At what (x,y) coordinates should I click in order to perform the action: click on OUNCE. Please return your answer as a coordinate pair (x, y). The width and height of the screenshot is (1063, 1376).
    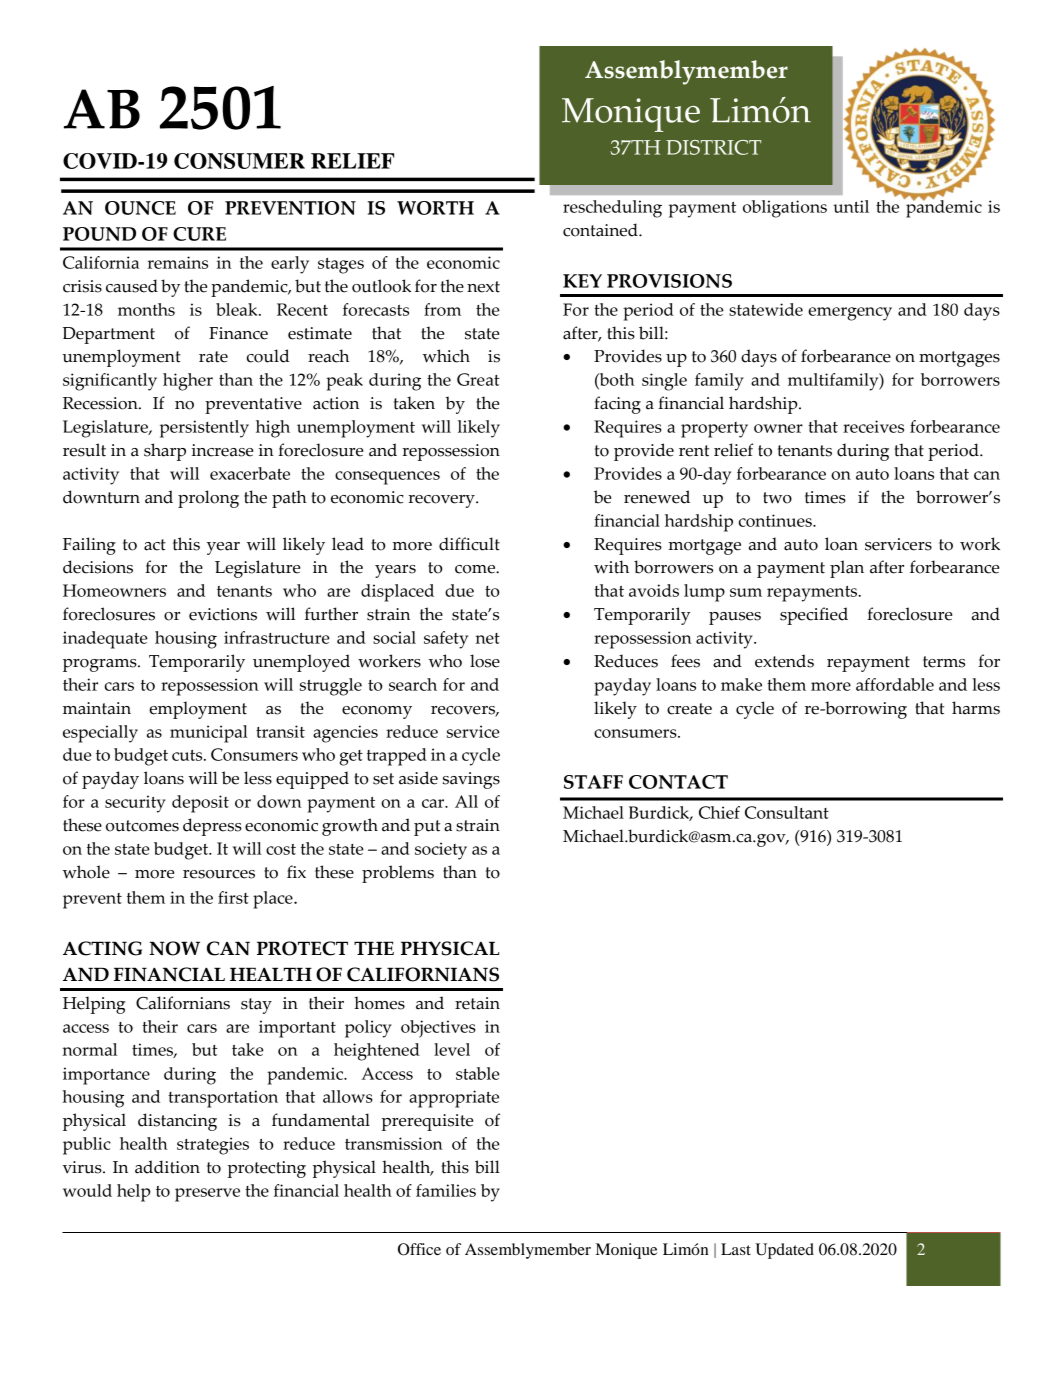
    Looking at the image, I should click on (140, 208).
